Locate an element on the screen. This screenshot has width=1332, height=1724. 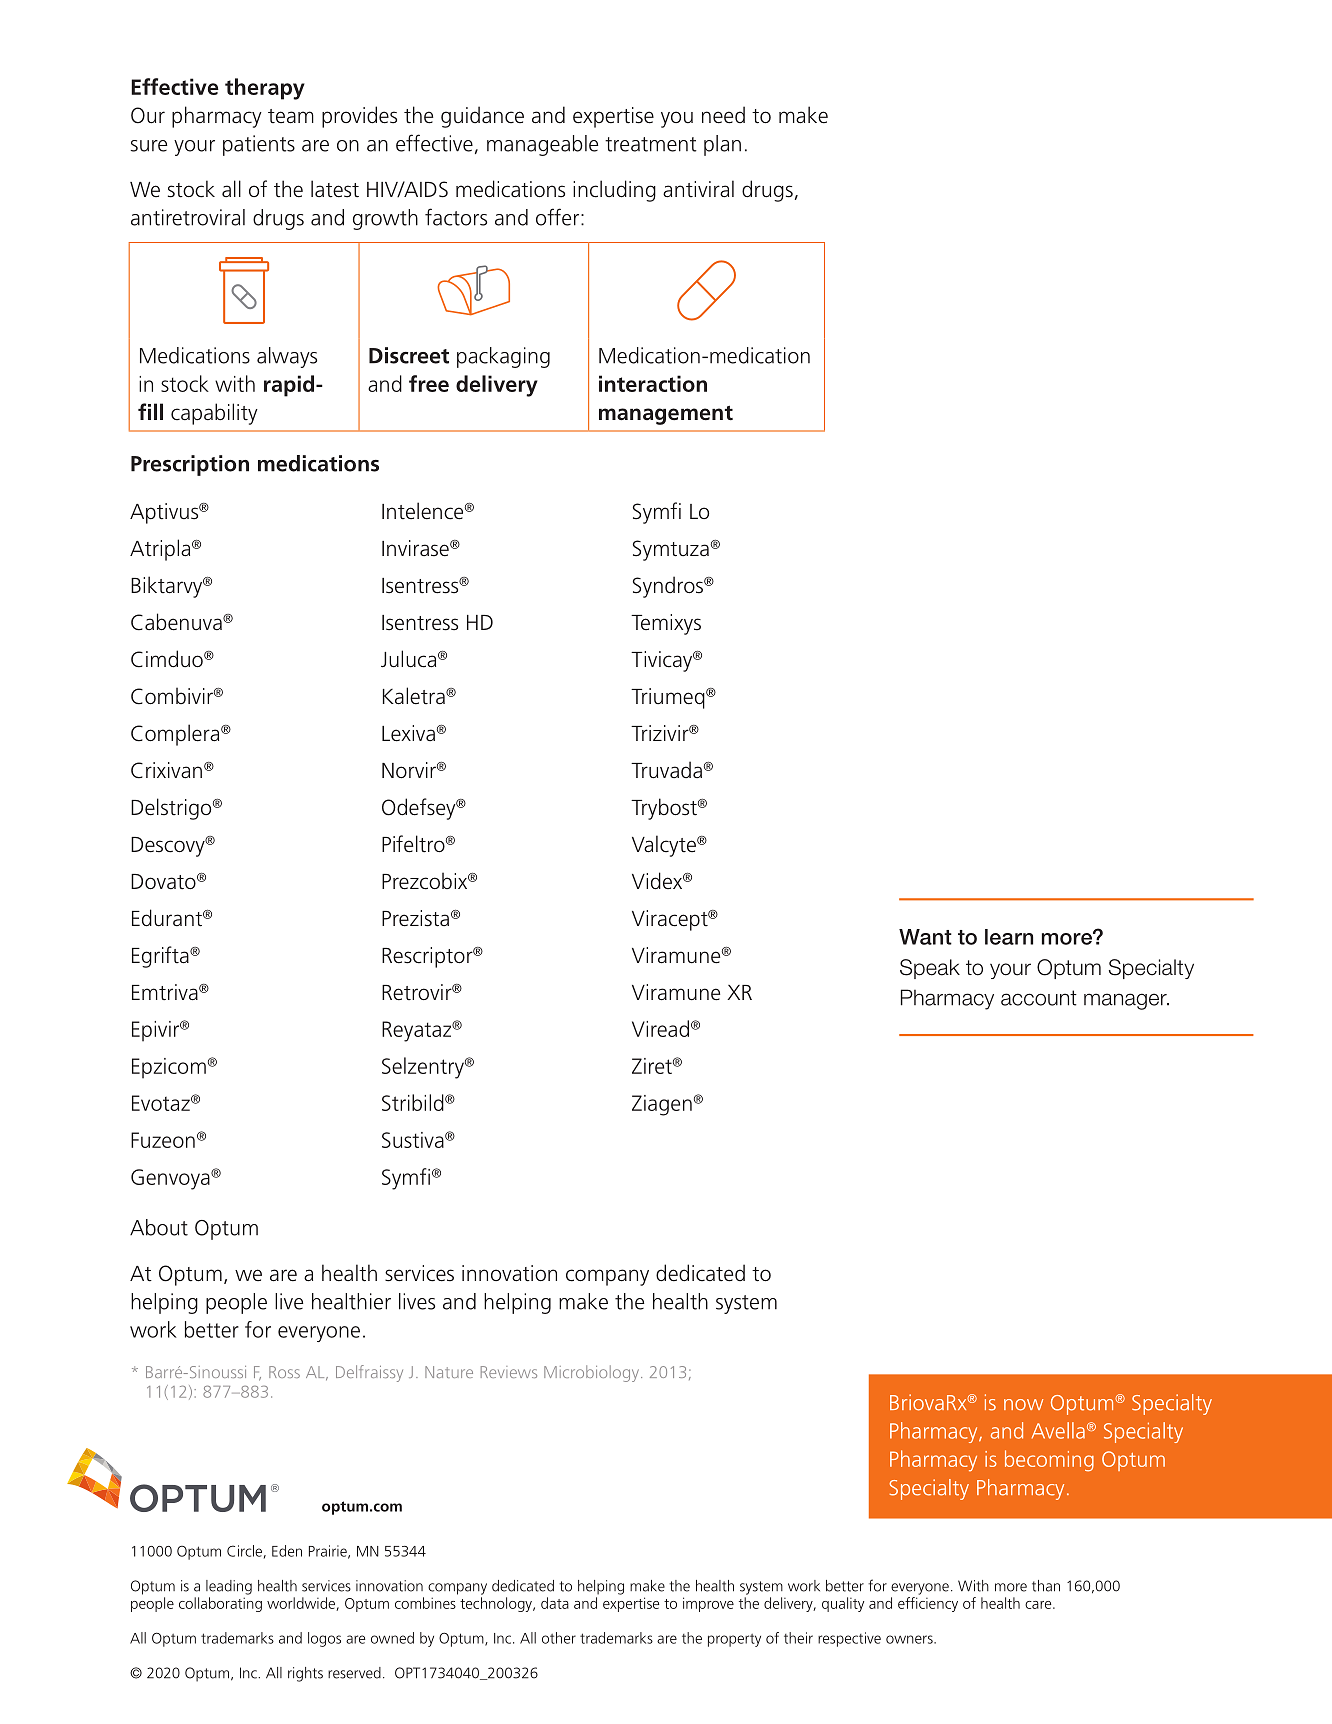
treatment is located at coordinates (651, 144).
